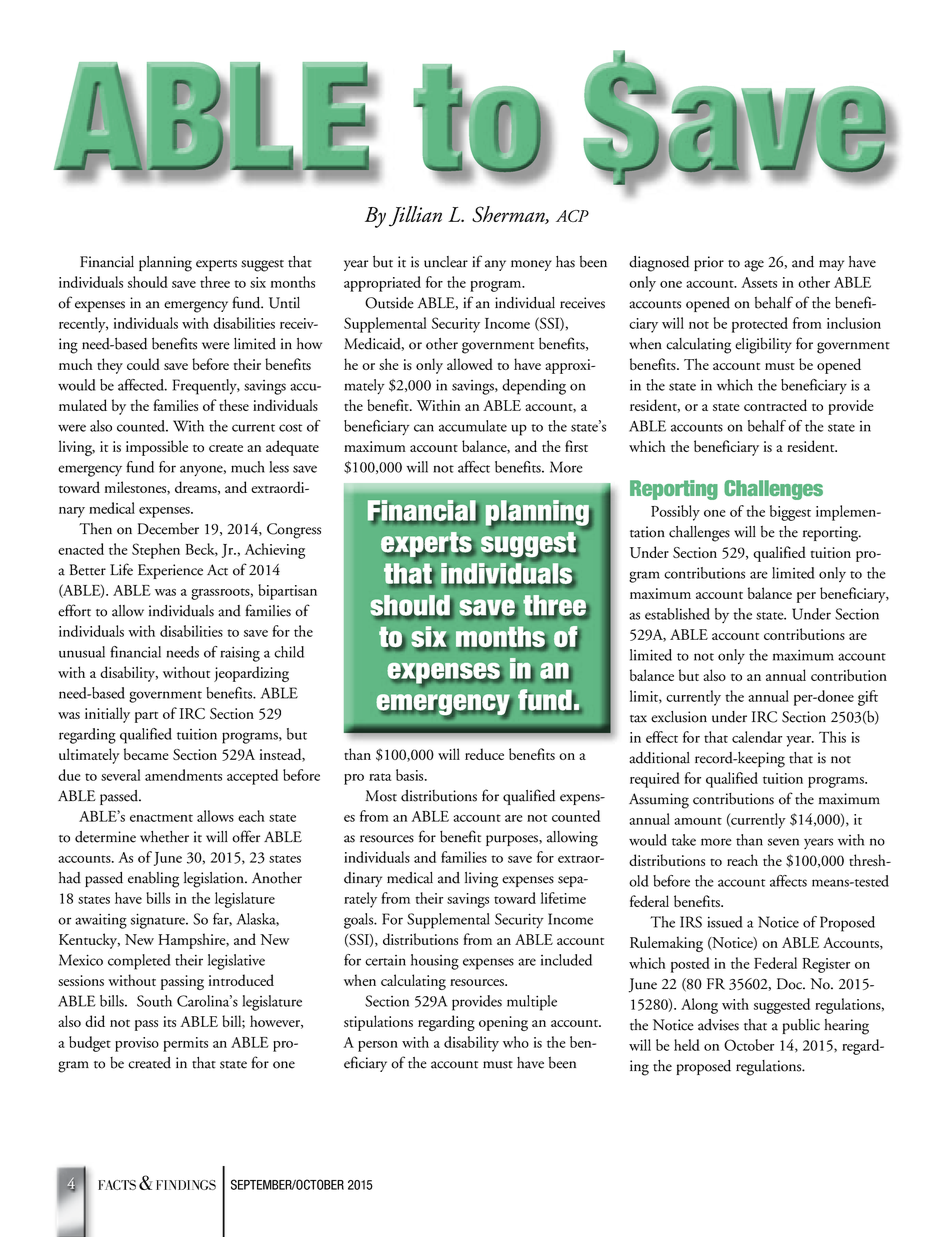 Image resolution: width=952 pixels, height=1237 pixels. Describe the element at coordinates (446, 262) in the document. I see `unclear` at that location.
